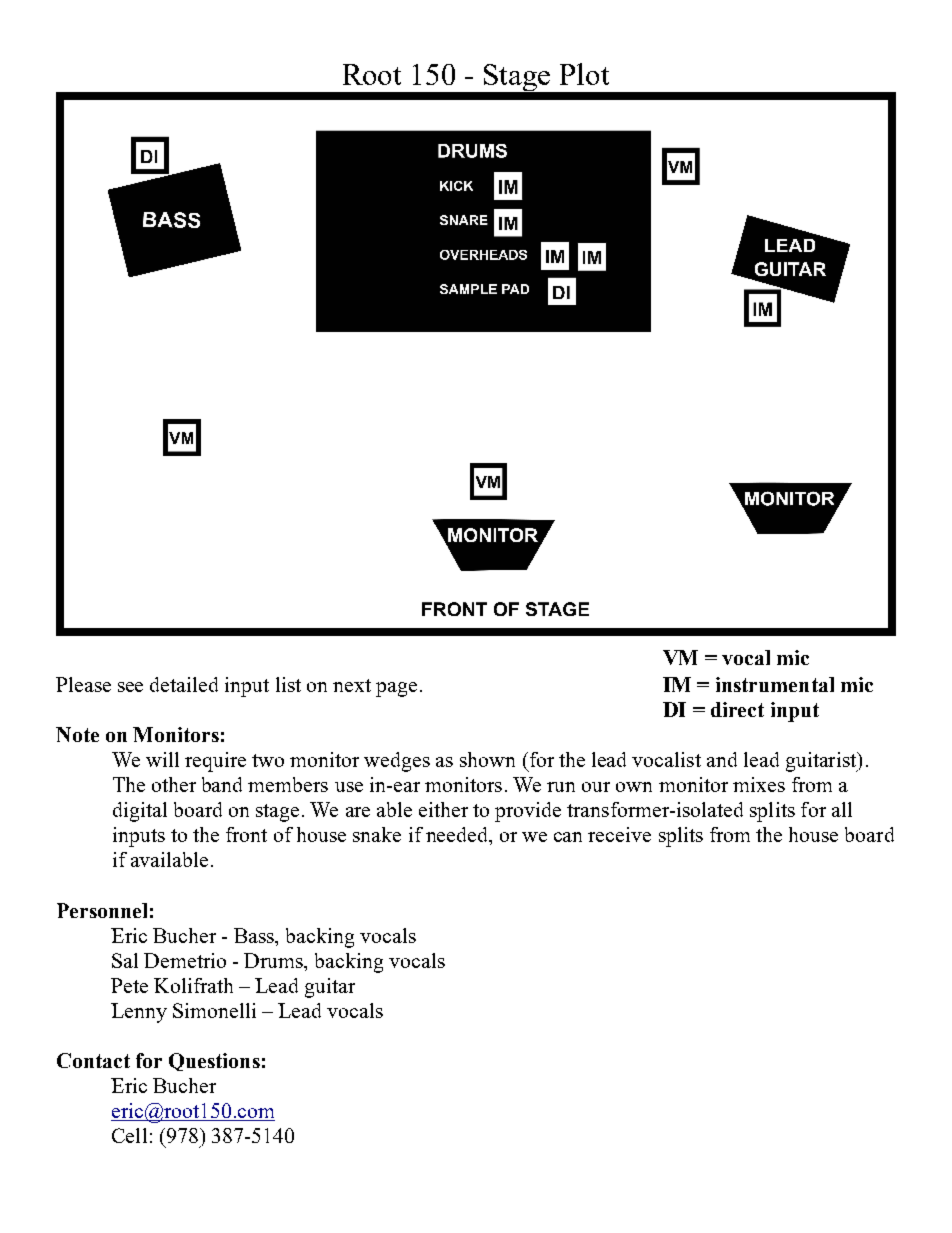 The height and width of the image is (1233, 952). What do you see at coordinates (184, 684) in the image?
I see `detailed` at bounding box center [184, 684].
